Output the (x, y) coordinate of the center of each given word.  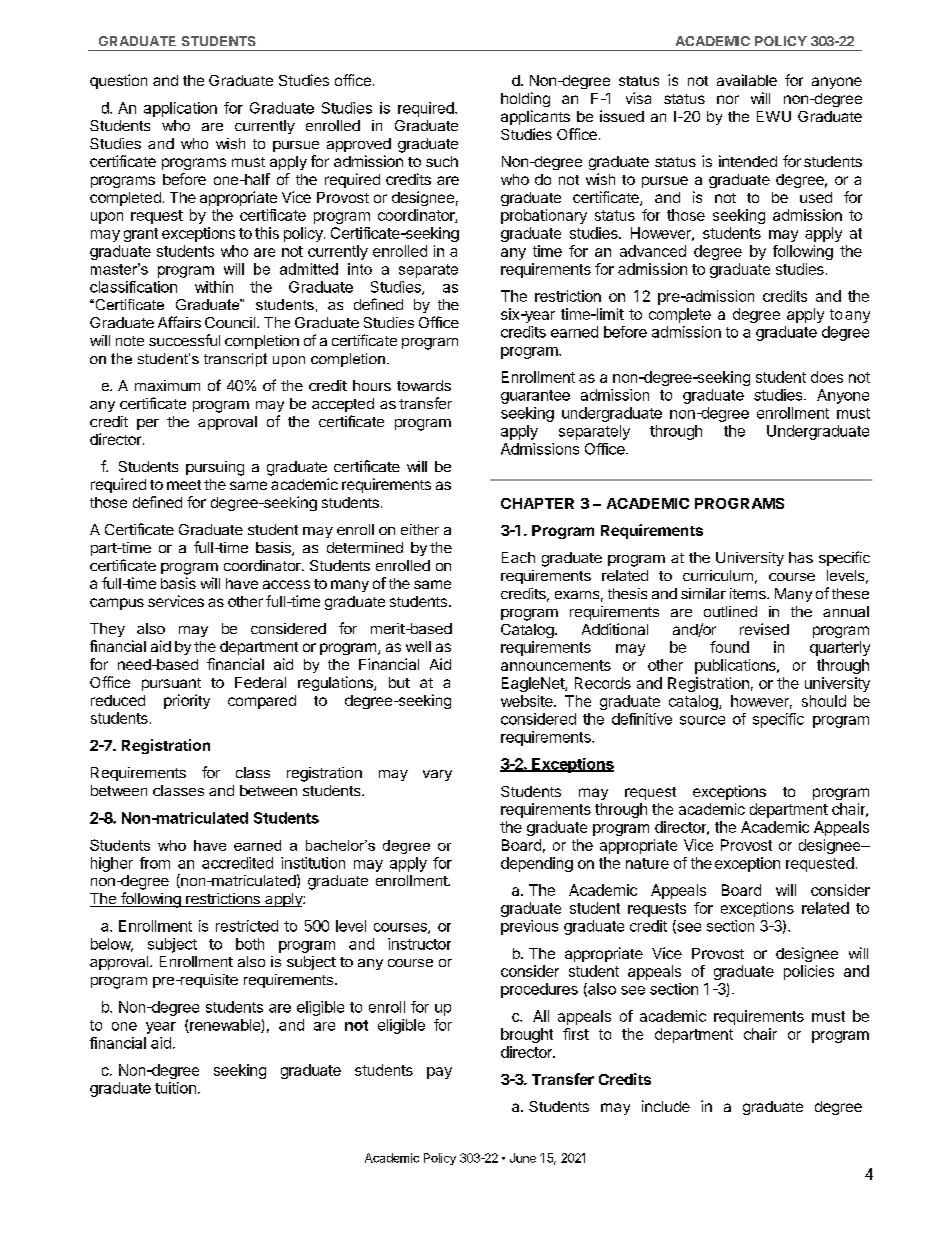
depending (537, 864)
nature (647, 863)
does (827, 377)
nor (728, 99)
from (155, 863)
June (523, 1158)
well (418, 646)
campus (117, 604)
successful (184, 340)
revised (764, 629)
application (180, 109)
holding (525, 99)
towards (424, 385)
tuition (175, 1088)
